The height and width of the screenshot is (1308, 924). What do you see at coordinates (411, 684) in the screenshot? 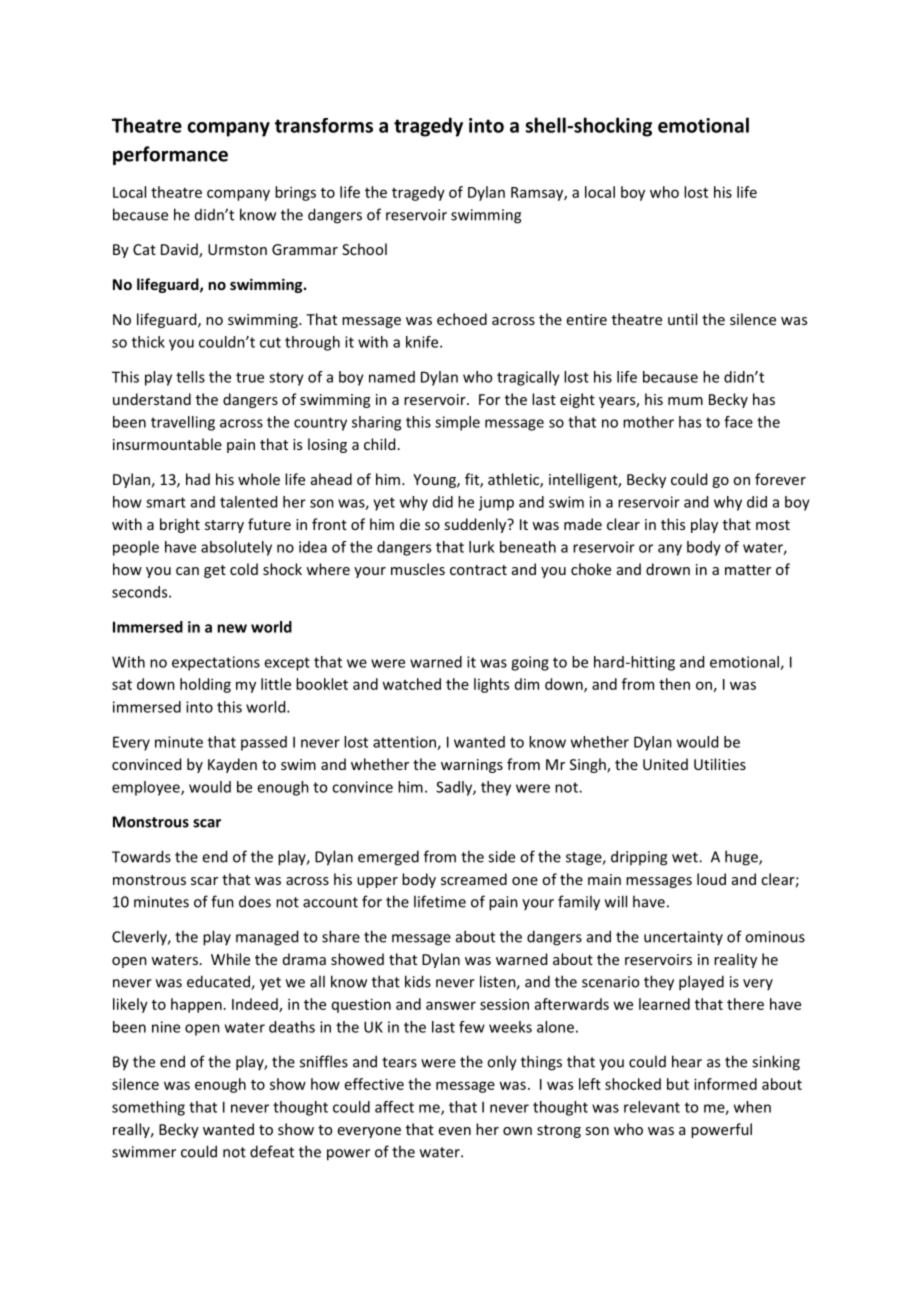
I see `watched` at bounding box center [411, 684].
